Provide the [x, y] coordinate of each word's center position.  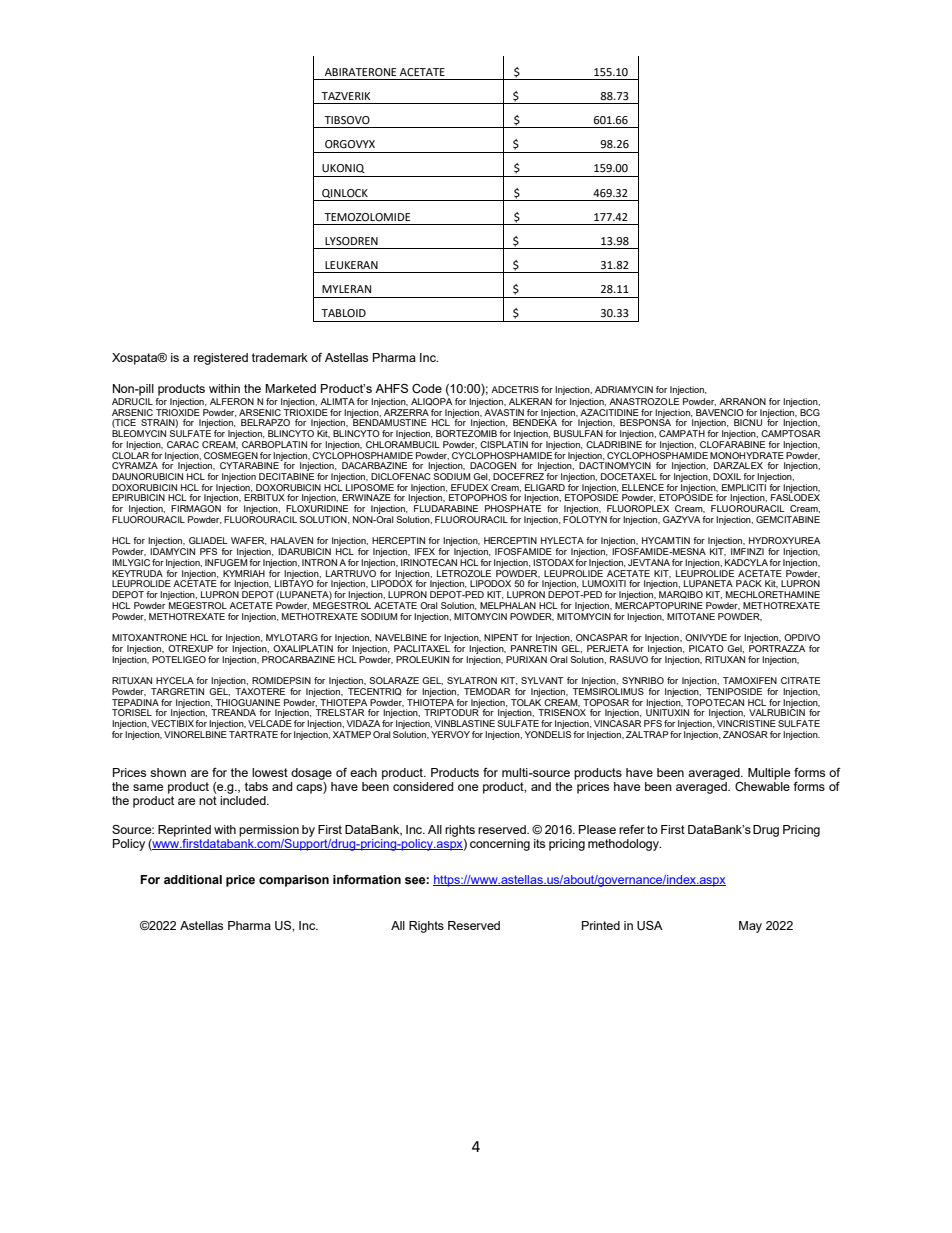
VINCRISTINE [746, 723]
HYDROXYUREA [784, 540]
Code [427, 389]
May [750, 927]
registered [221, 359]
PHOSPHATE [513, 508]
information [367, 879]
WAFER [248, 541]
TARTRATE [253, 734]
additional [193, 879]
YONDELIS [548, 733]
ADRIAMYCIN [624, 389]
